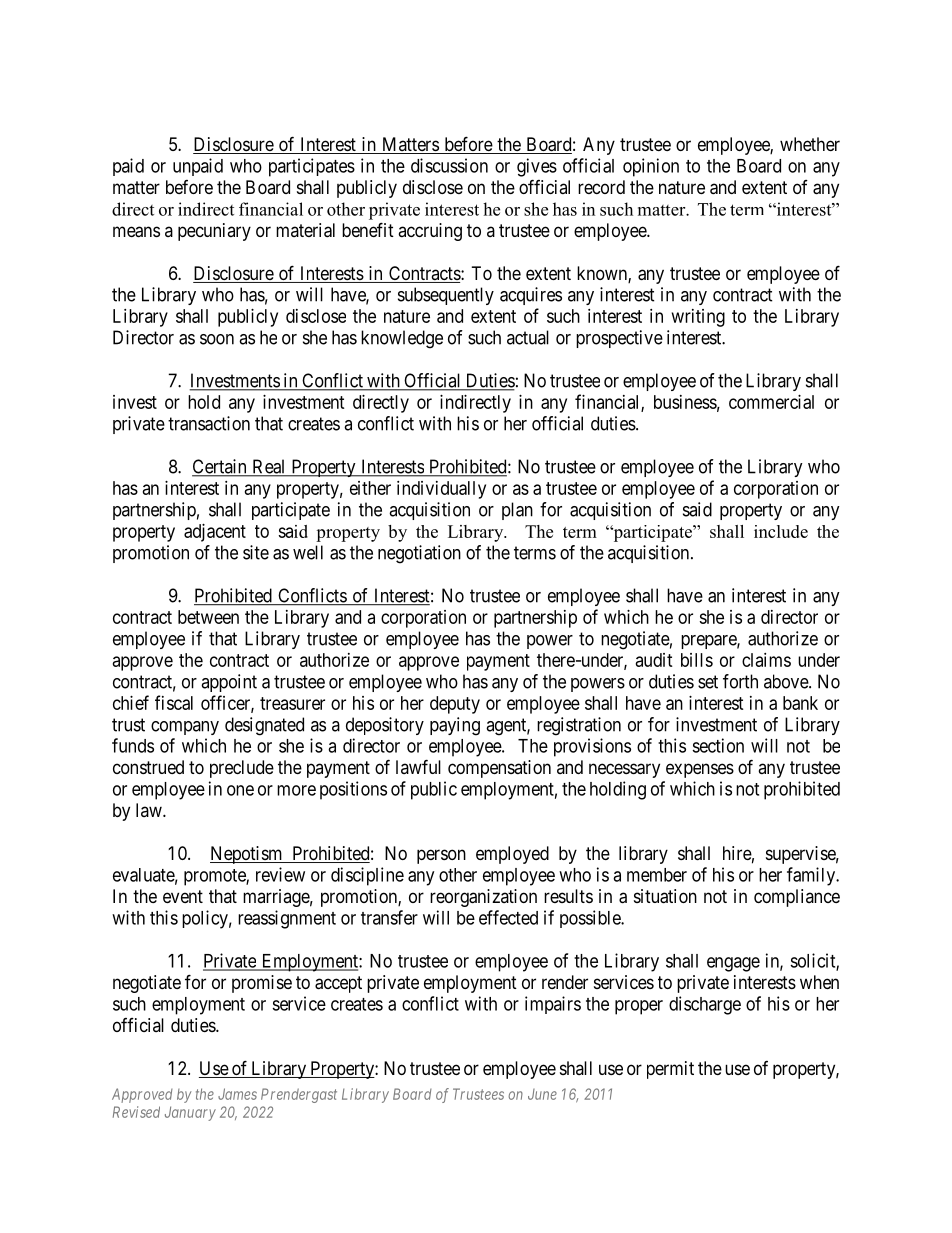 Image resolution: width=952 pixels, height=1233 pixels. Describe the element at coordinates (810, 144) in the image. I see `whether` at that location.
